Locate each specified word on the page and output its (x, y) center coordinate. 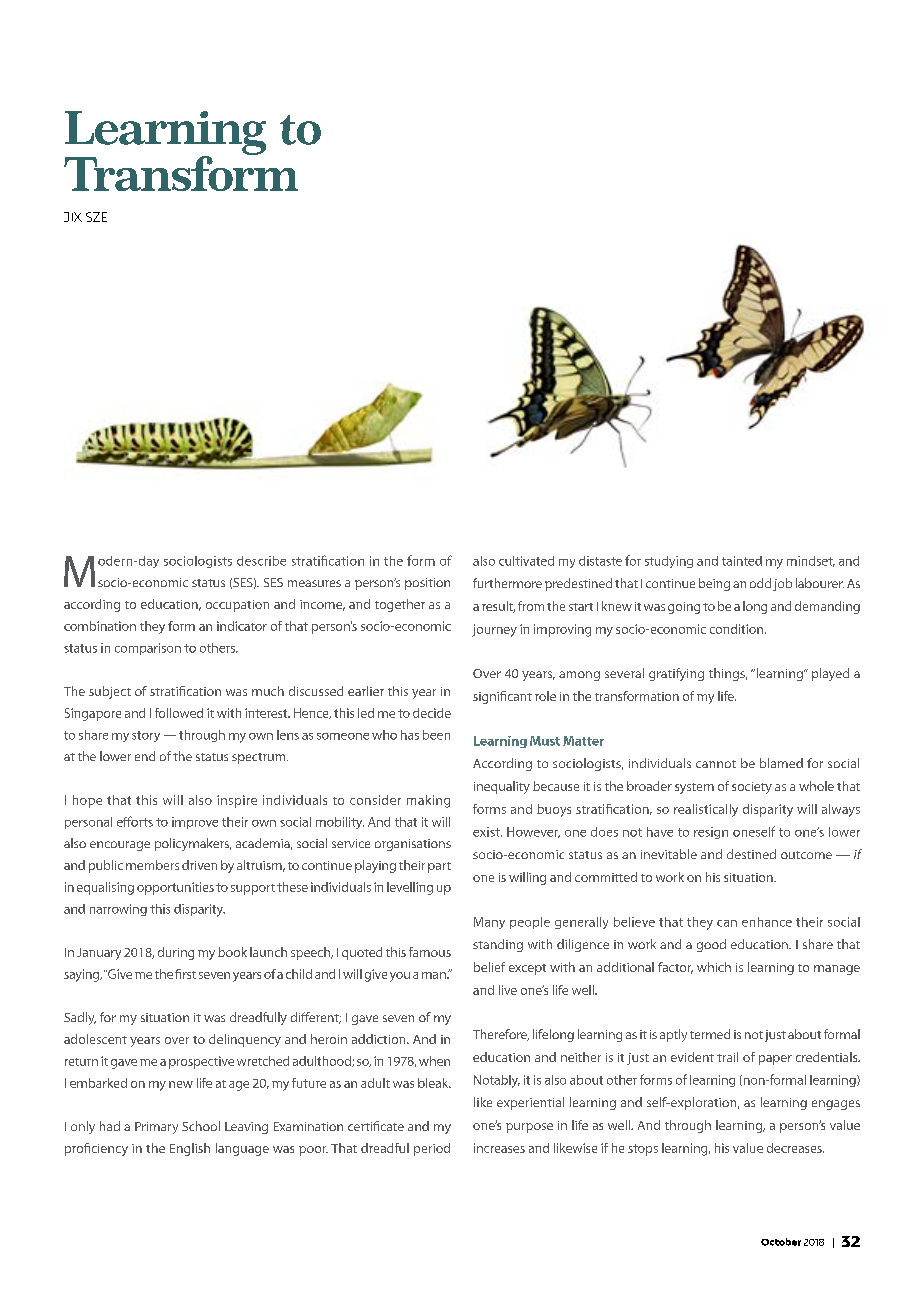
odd (760, 583)
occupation (237, 606)
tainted (742, 561)
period (432, 1149)
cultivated (526, 561)
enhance (767, 922)
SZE (96, 217)
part (439, 867)
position (427, 584)
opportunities (175, 888)
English (190, 1149)
